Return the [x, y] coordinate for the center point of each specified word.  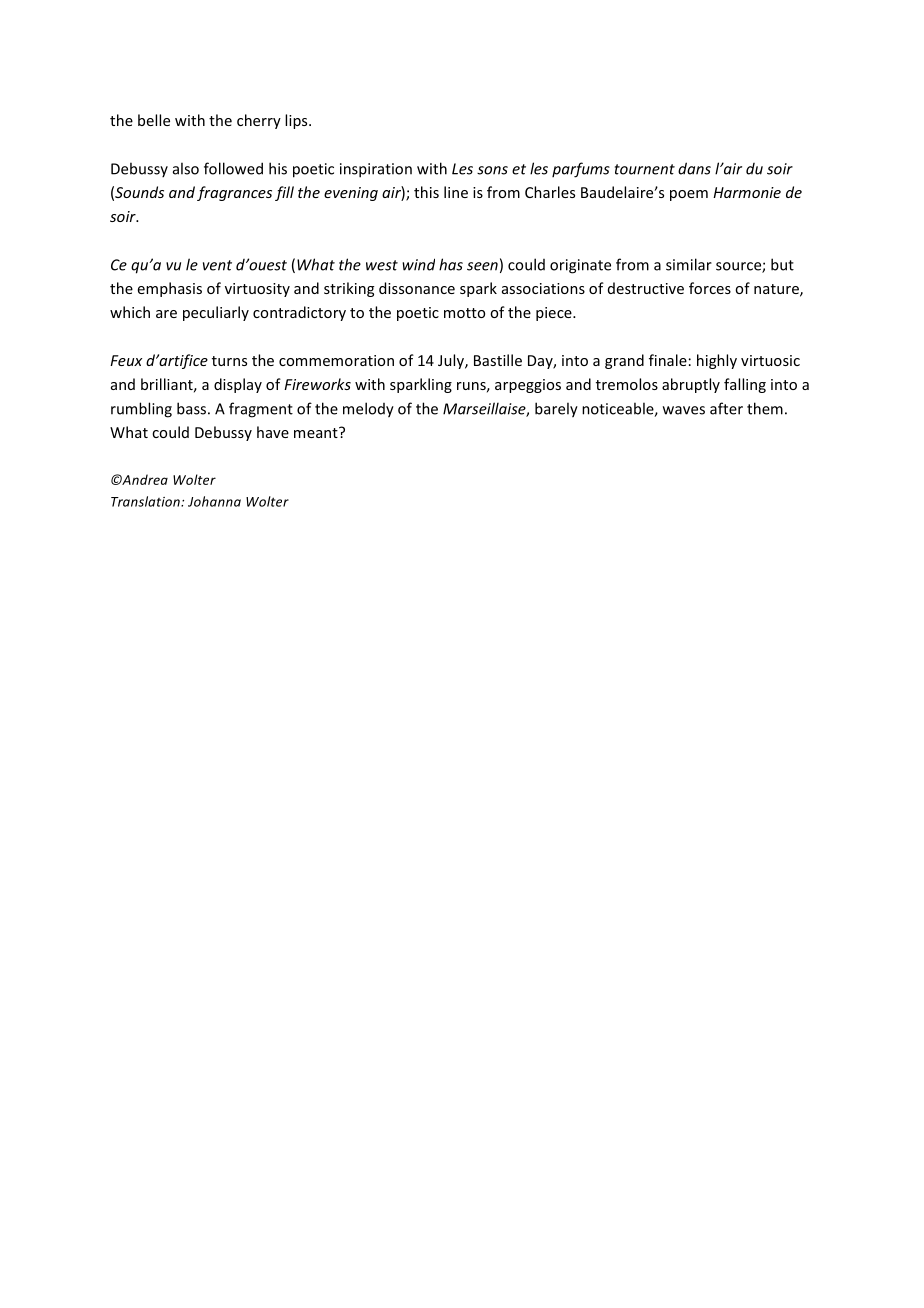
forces [710, 288]
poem [689, 195]
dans [694, 168]
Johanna [214, 501]
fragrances [234, 193]
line [456, 192]
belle [154, 120]
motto [464, 313]
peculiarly [216, 313]
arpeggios [528, 386]
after [726, 408]
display [238, 385]
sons [492, 170]
